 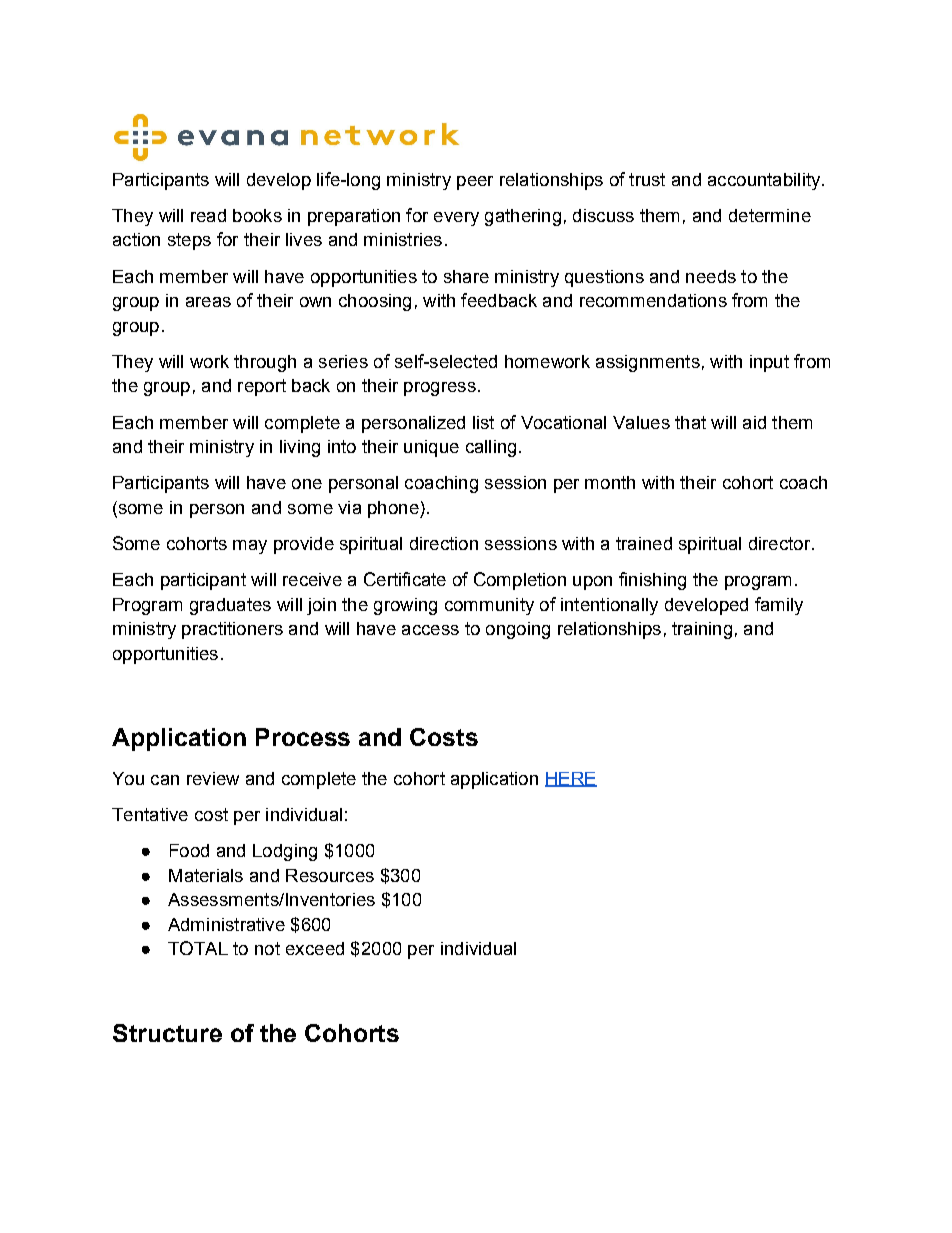 I want to click on trust, so click(x=647, y=179).
